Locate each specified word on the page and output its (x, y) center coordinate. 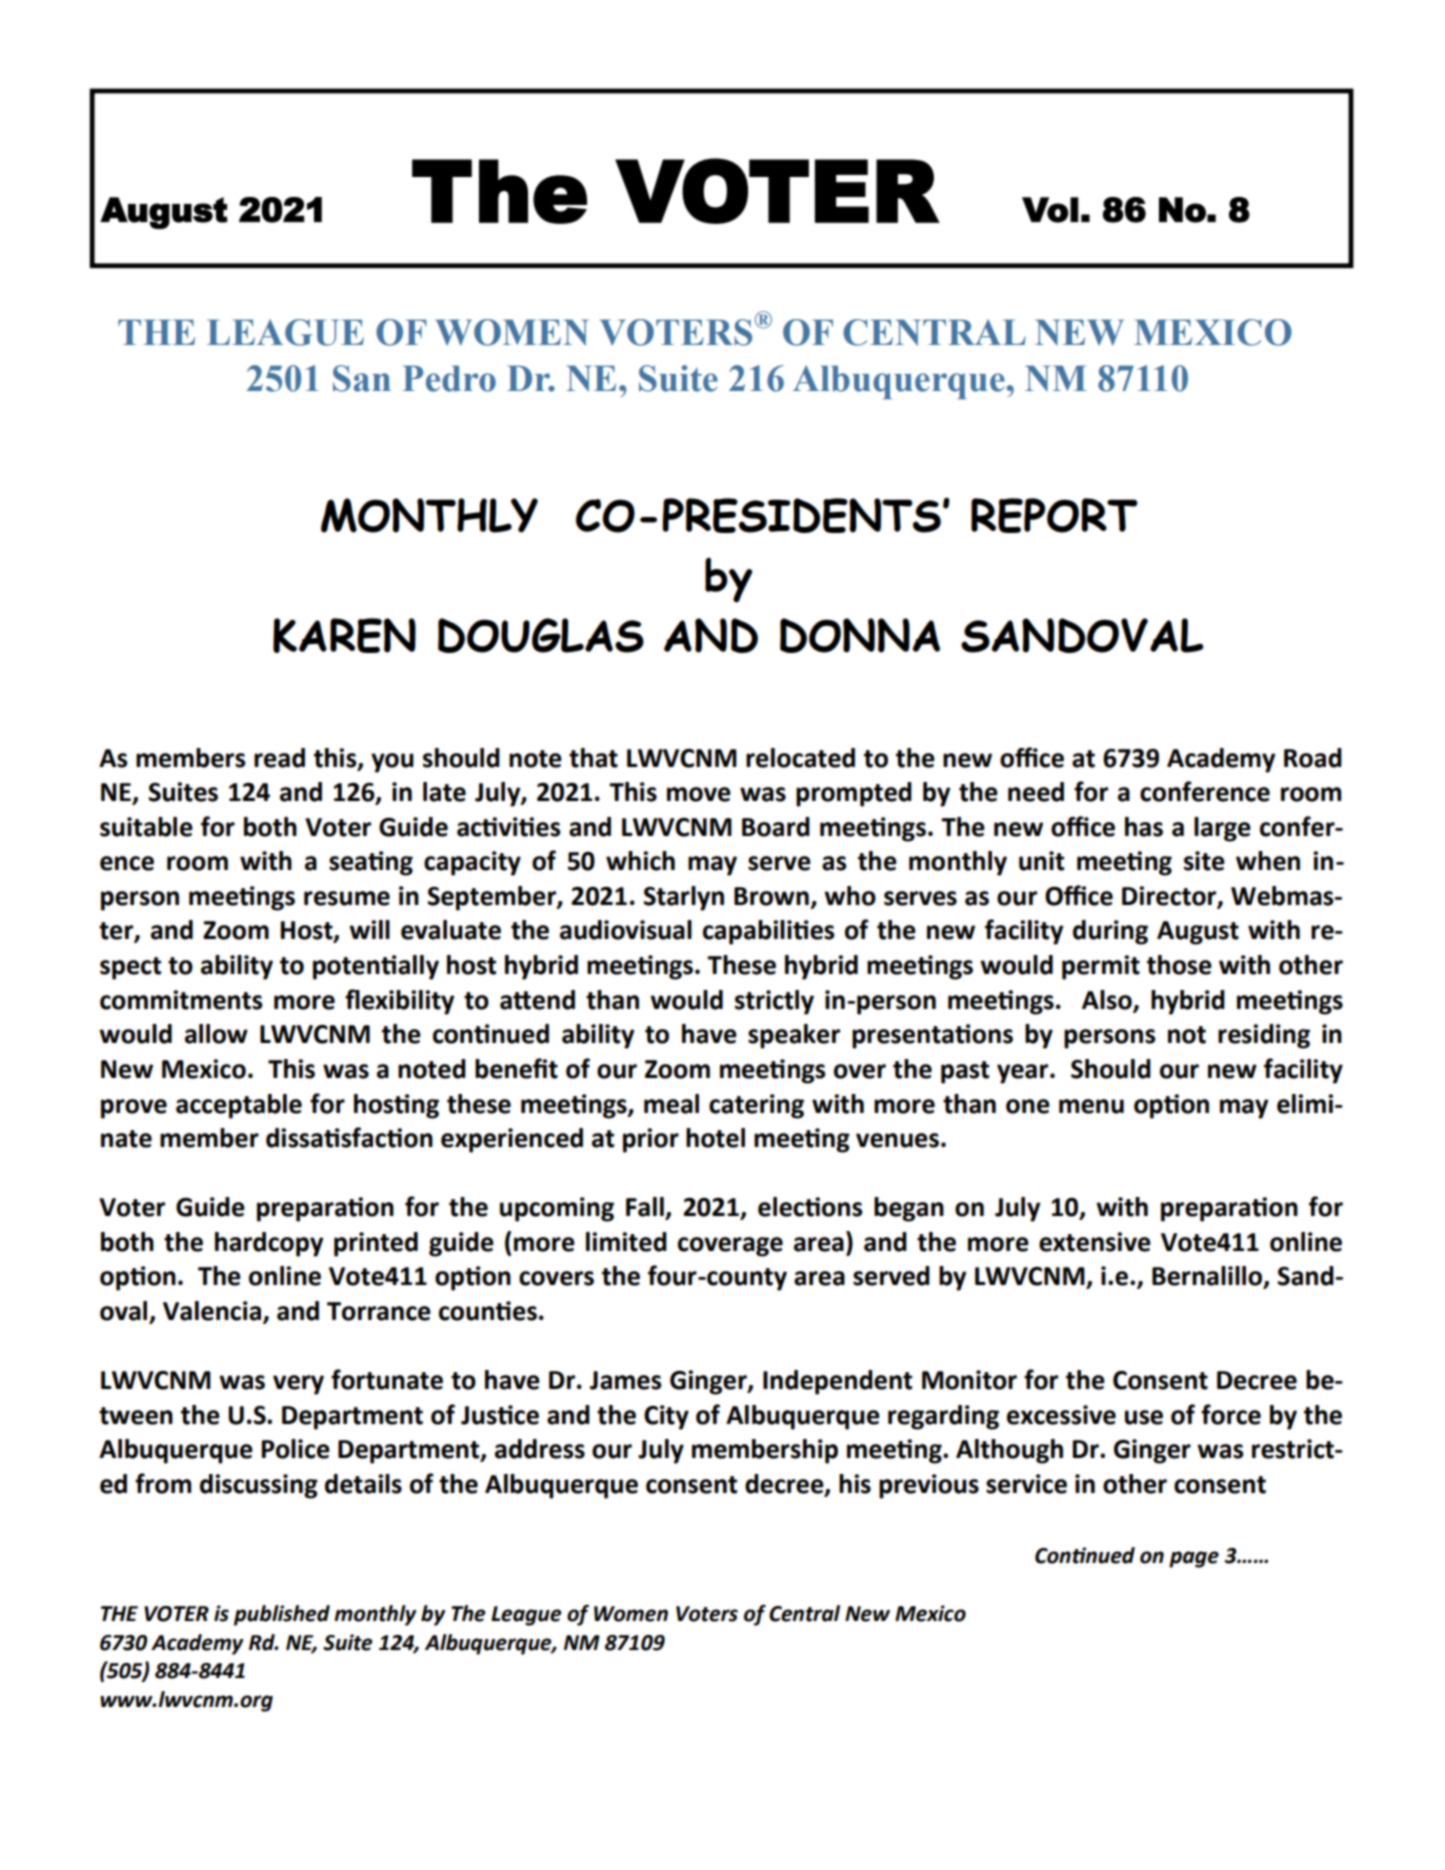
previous (929, 1486)
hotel (715, 1138)
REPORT (1054, 515)
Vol (1050, 210)
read (279, 758)
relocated (800, 758)
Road (1313, 758)
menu (1091, 1106)
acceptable (239, 1106)
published (282, 1615)
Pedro (449, 378)
